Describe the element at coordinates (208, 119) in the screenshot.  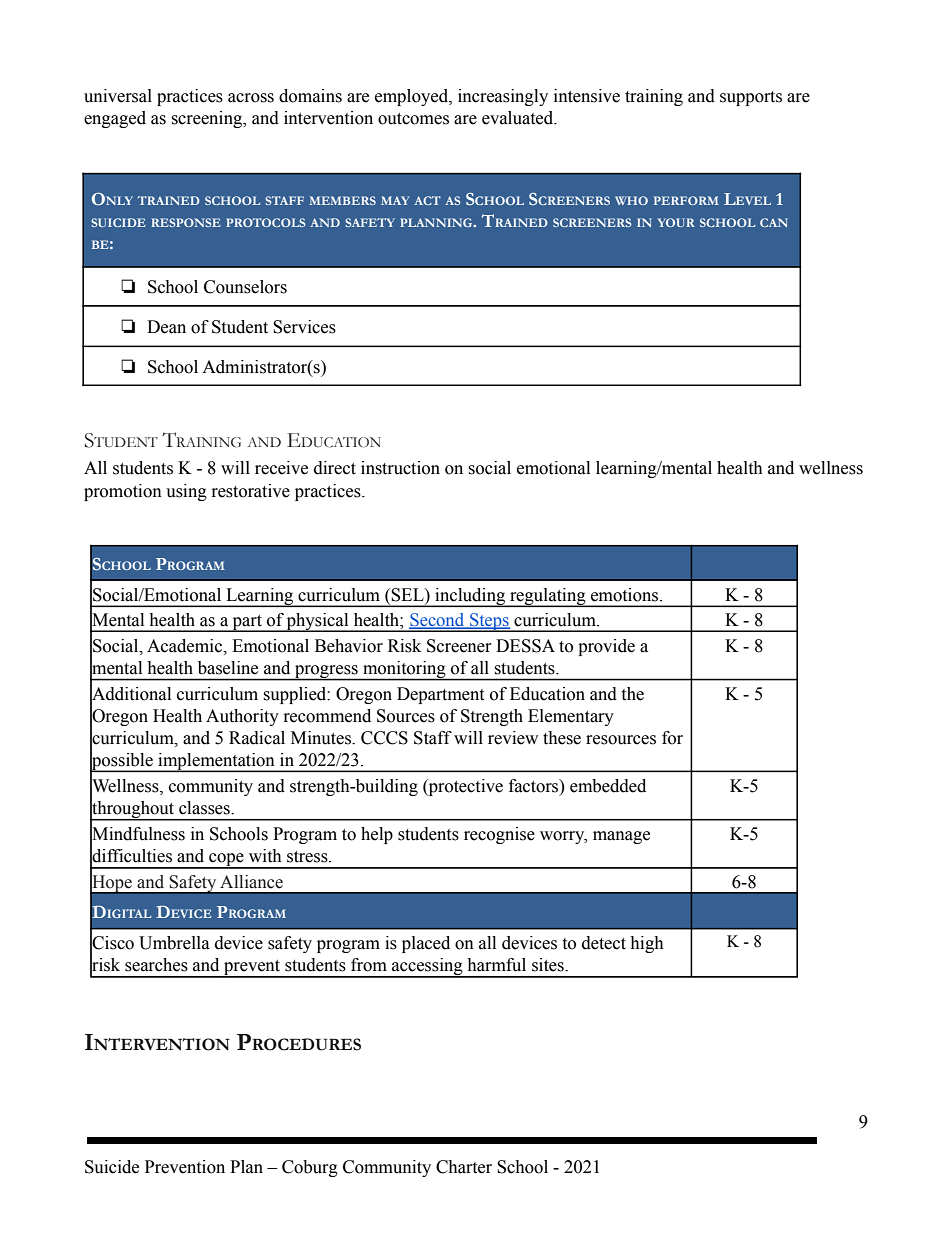
I see `screening` at that location.
